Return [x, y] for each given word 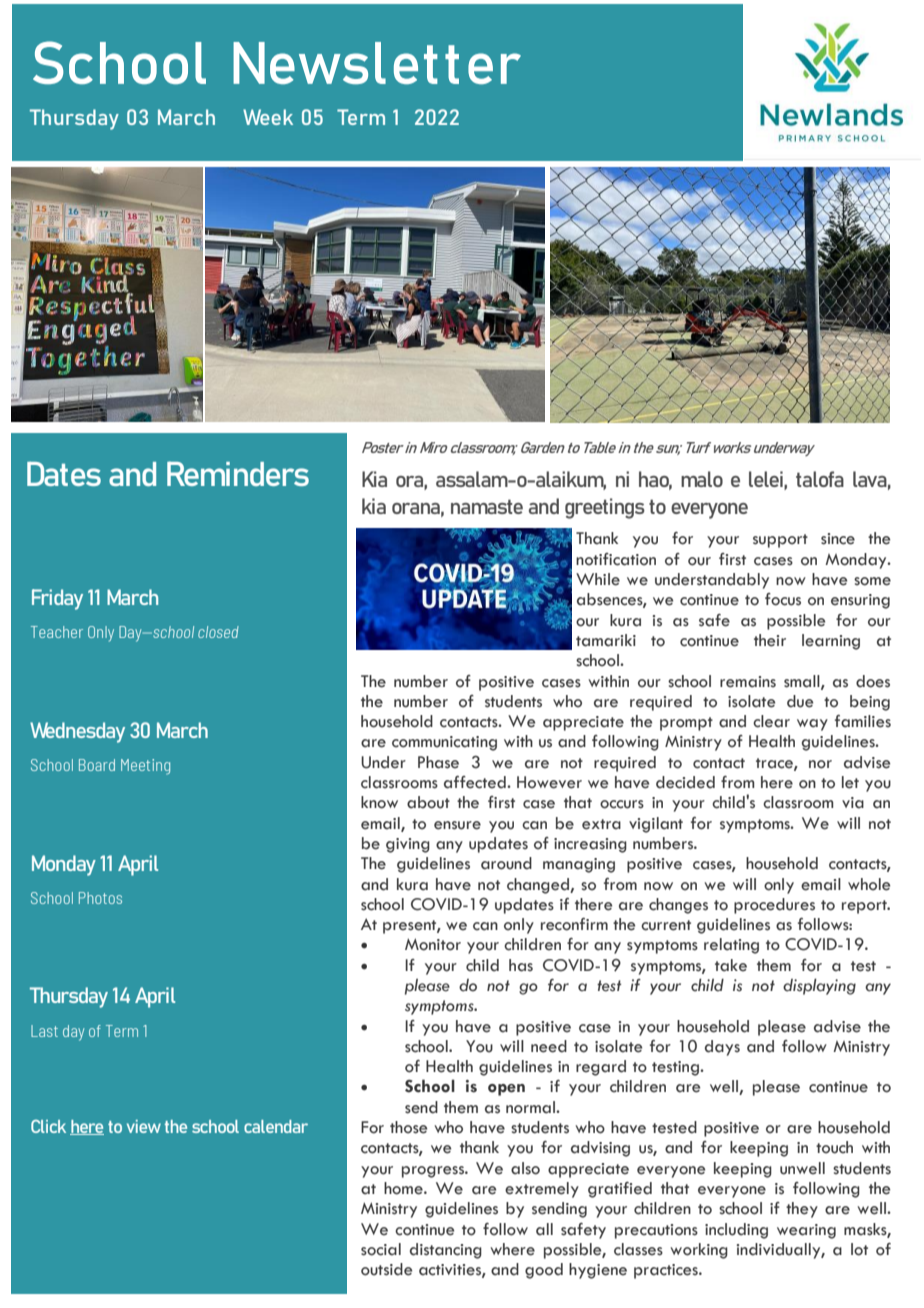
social [381, 1249]
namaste [487, 506]
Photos [100, 898]
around [506, 863]
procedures [774, 906]
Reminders [238, 473]
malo [702, 479]
